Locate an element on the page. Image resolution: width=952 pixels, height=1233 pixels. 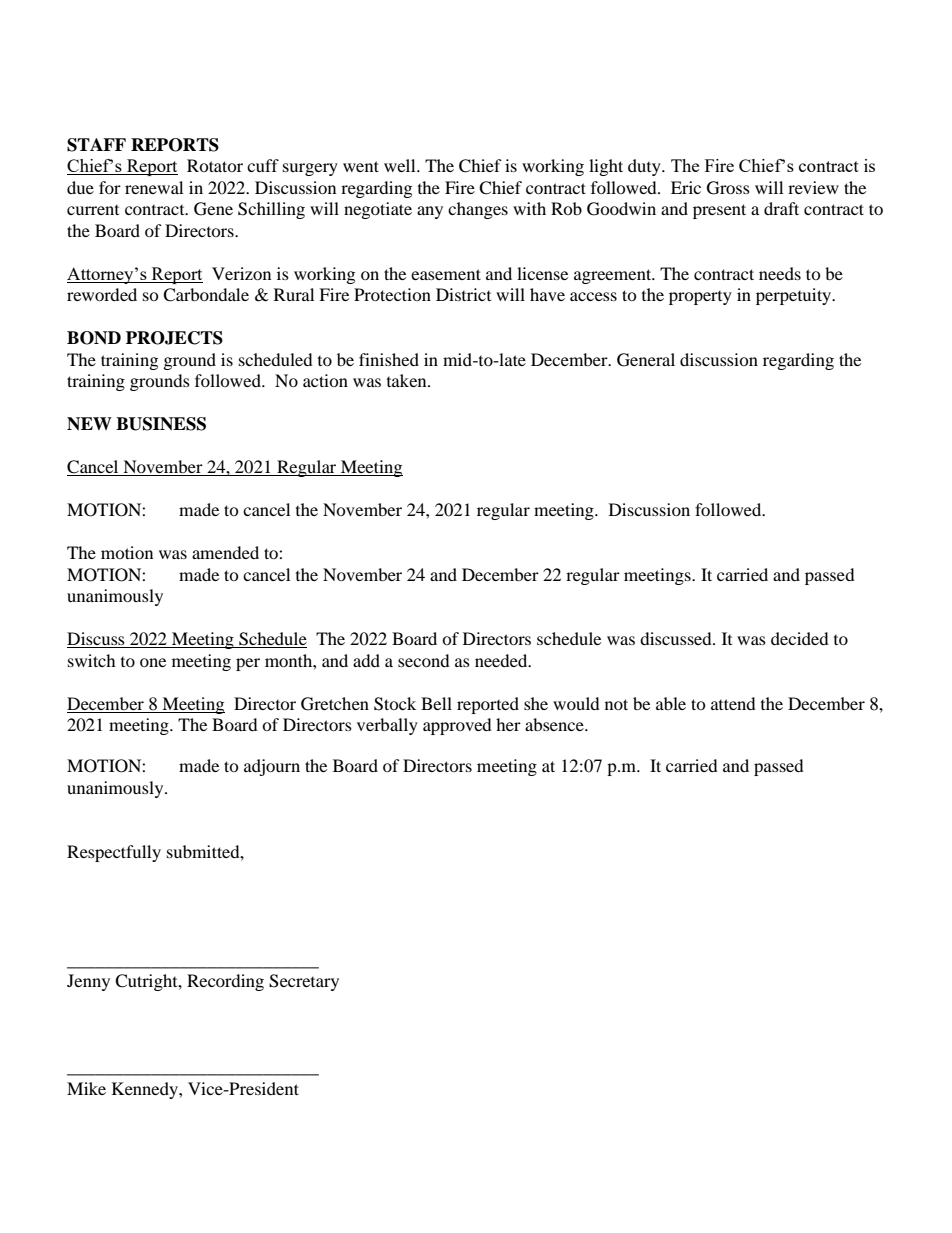
Gross is located at coordinates (728, 188).
